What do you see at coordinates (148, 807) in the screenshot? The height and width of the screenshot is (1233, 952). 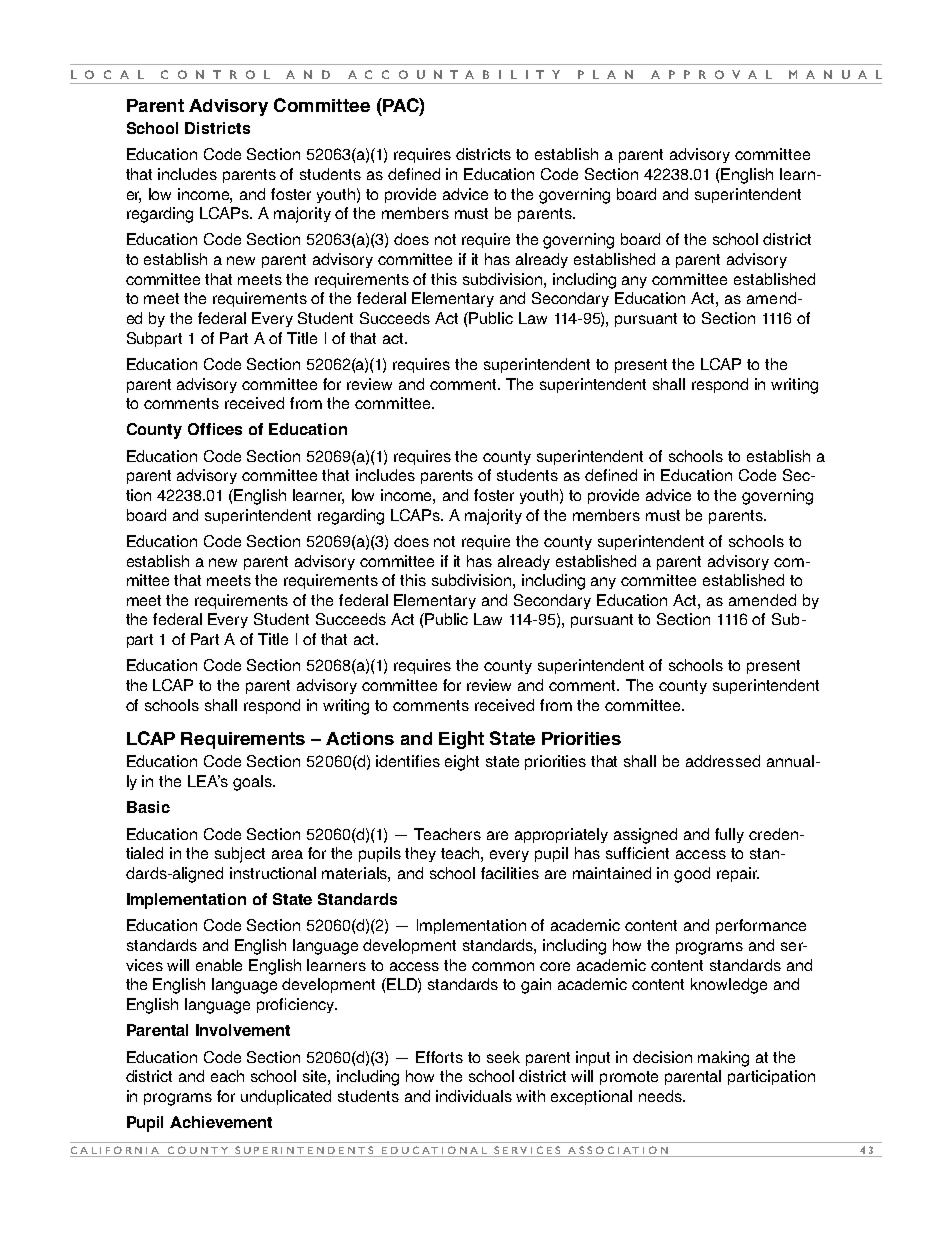 I see `Basic` at bounding box center [148, 807].
